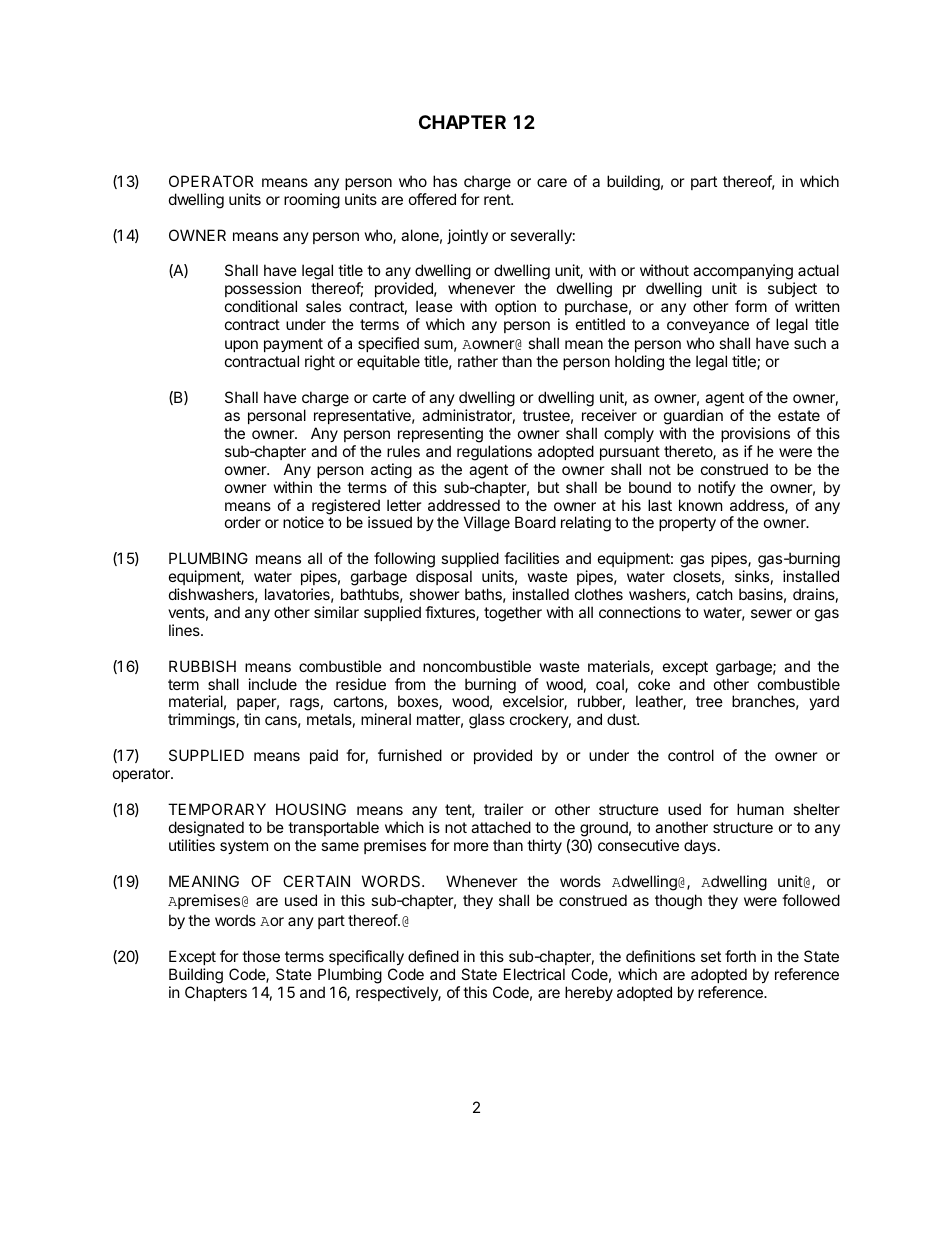 The image size is (952, 1233). Describe the element at coordinates (504, 809) in the screenshot. I see `trailer` at that location.
